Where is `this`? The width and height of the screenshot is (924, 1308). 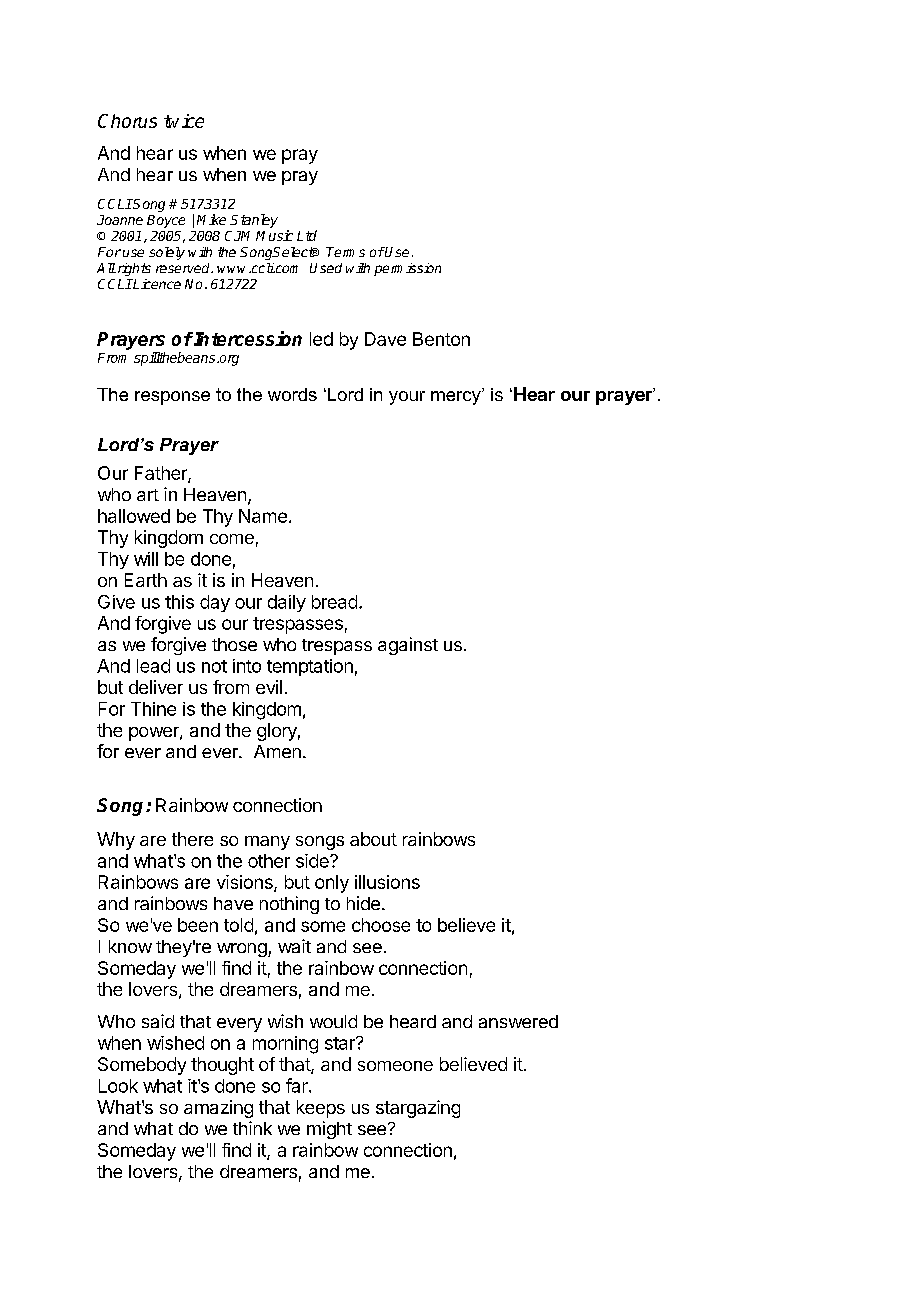 this is located at coordinates (179, 602).
